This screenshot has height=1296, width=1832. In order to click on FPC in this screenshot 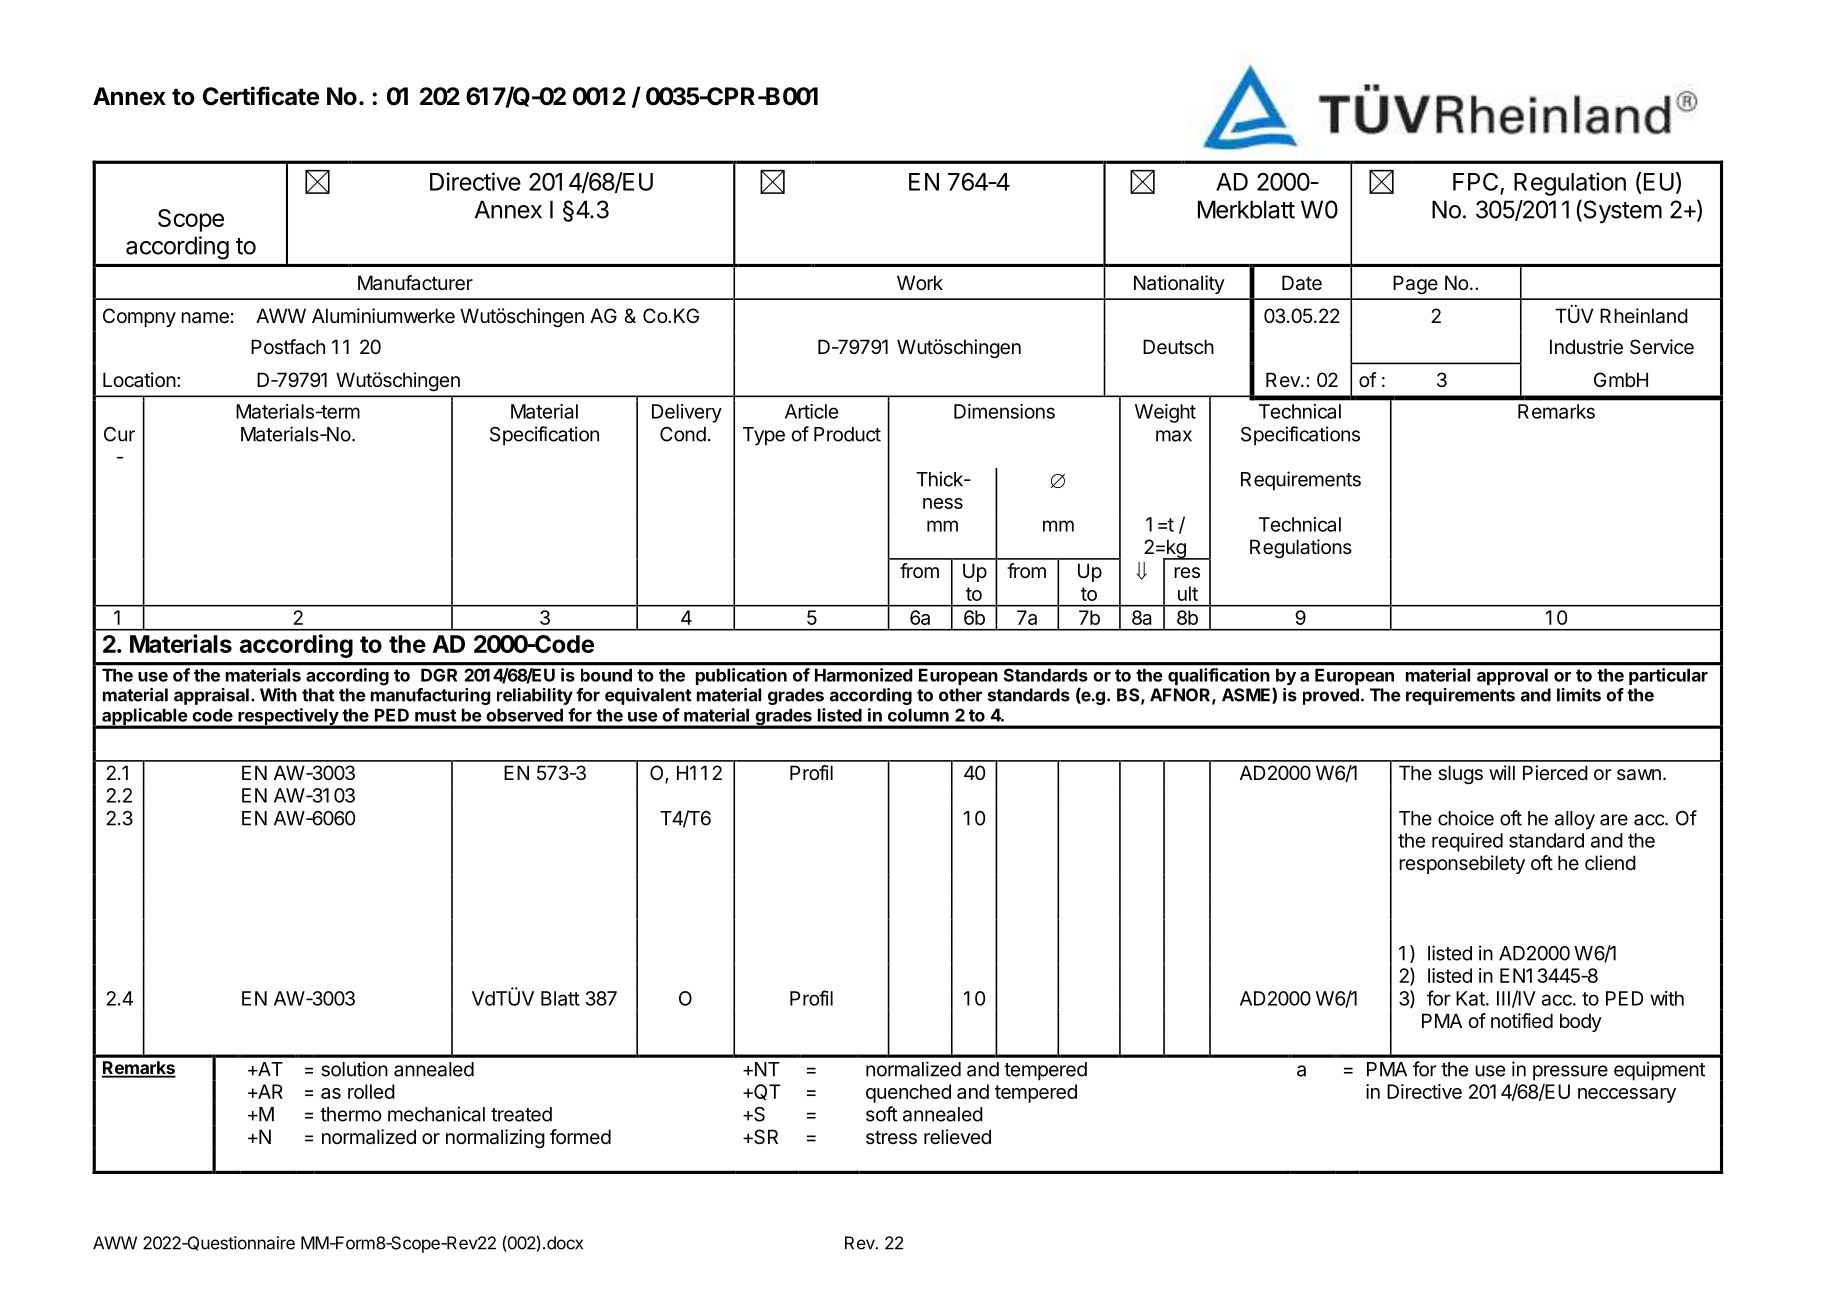, I will do `click(1475, 182)`.
